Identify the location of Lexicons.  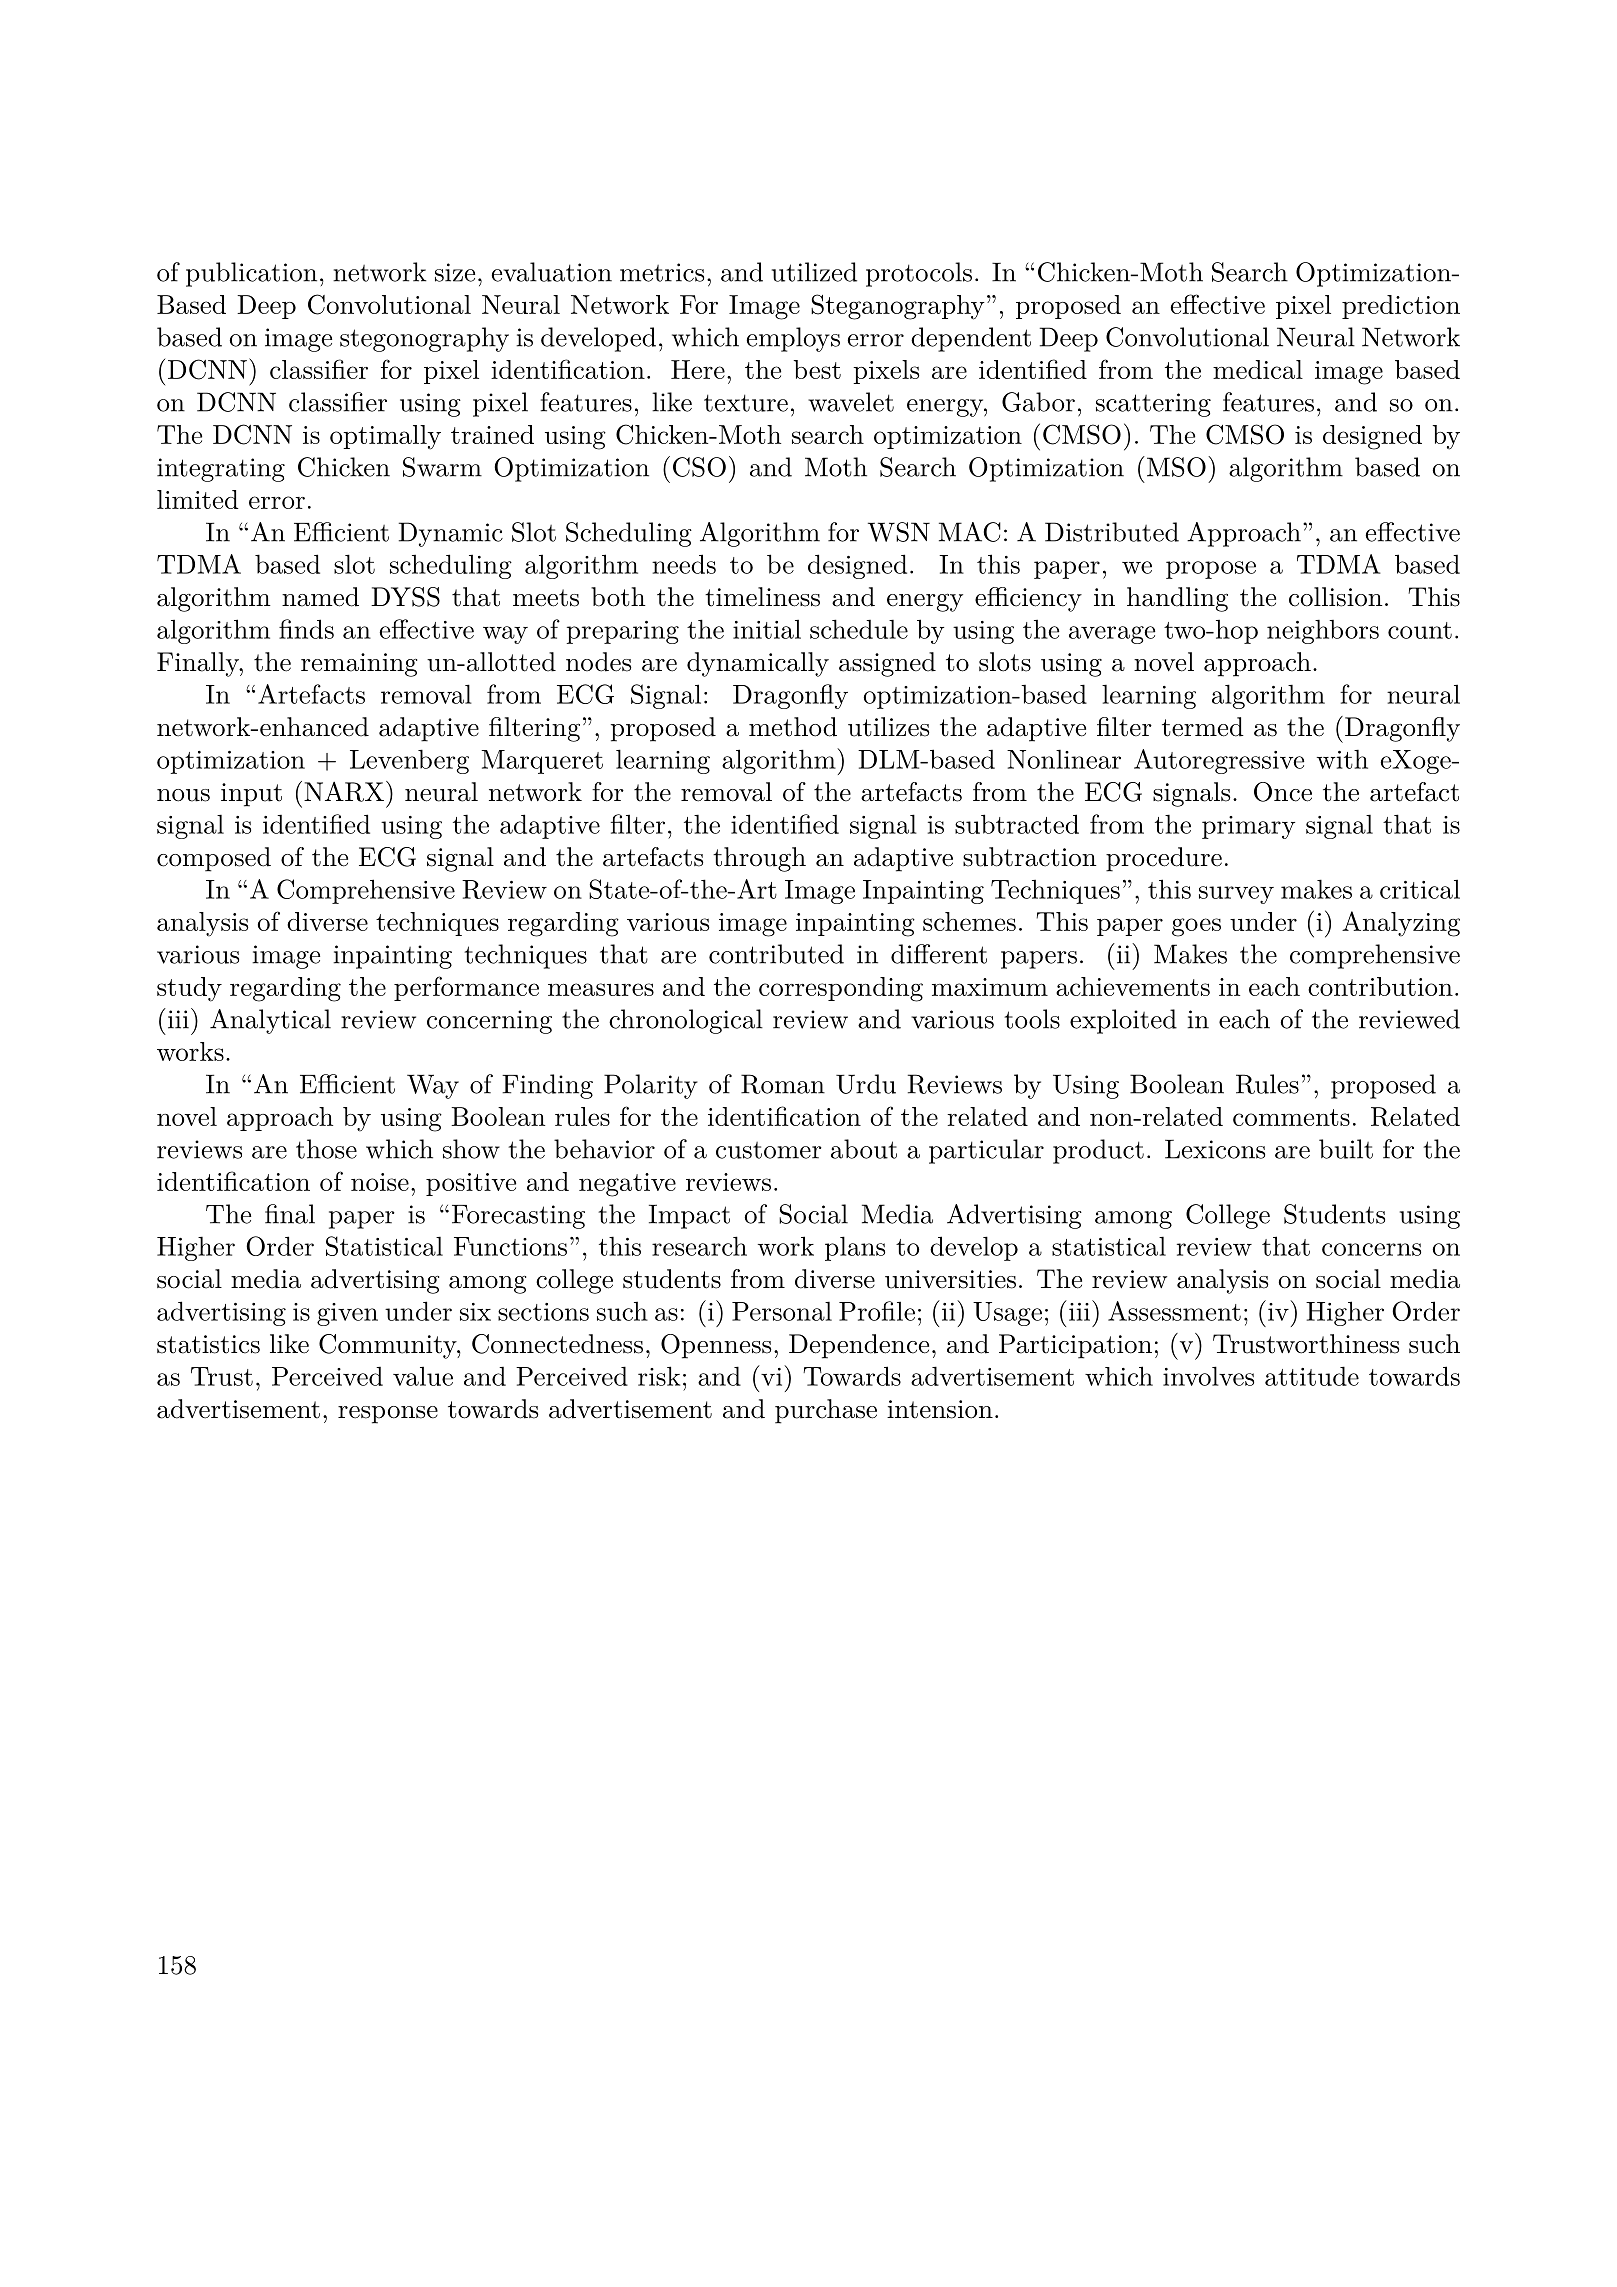
(1215, 1149).
